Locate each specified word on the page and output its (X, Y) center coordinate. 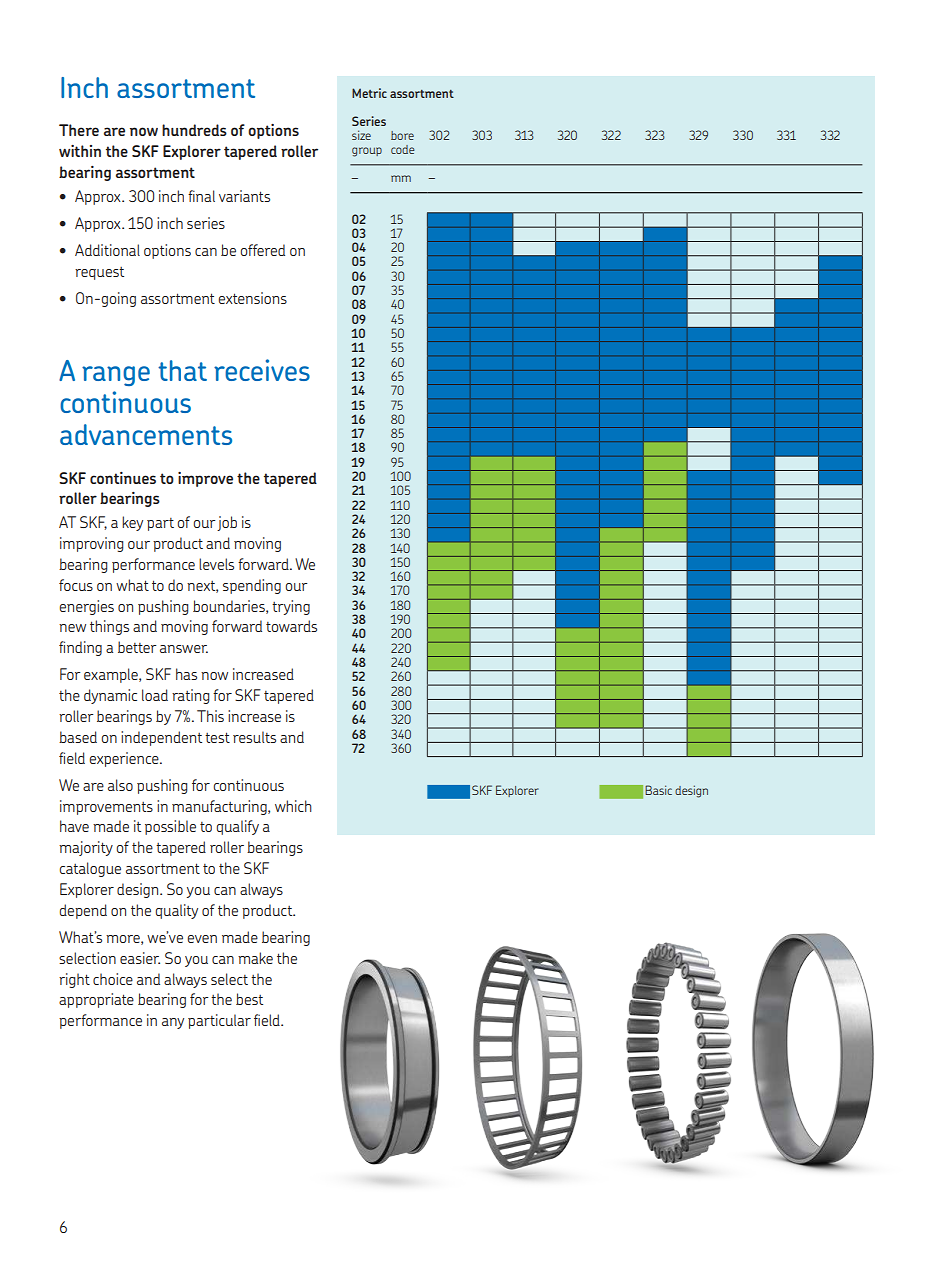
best (249, 999)
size (361, 135)
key (132, 523)
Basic (658, 790)
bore (402, 135)
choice (113, 979)
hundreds (194, 130)
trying (291, 607)
